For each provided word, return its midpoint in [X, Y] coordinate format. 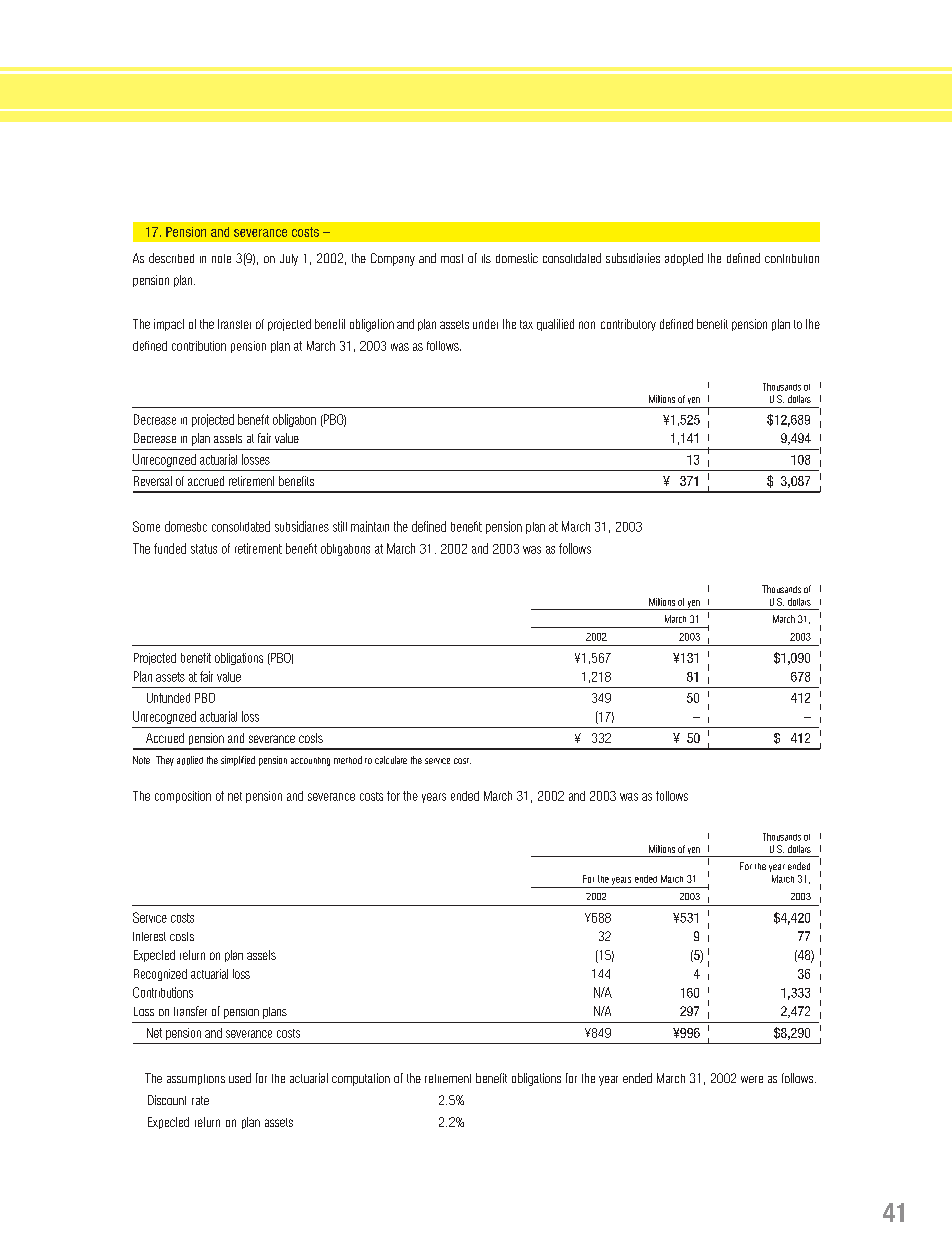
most [452, 258]
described [171, 258]
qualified [555, 325]
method [348, 760]
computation [361, 1079]
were [752, 1079]
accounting [310, 761]
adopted [684, 259]
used [240, 1078]
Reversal [153, 481]
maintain [370, 526]
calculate [391, 760]
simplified [238, 761]
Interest [149, 936]
